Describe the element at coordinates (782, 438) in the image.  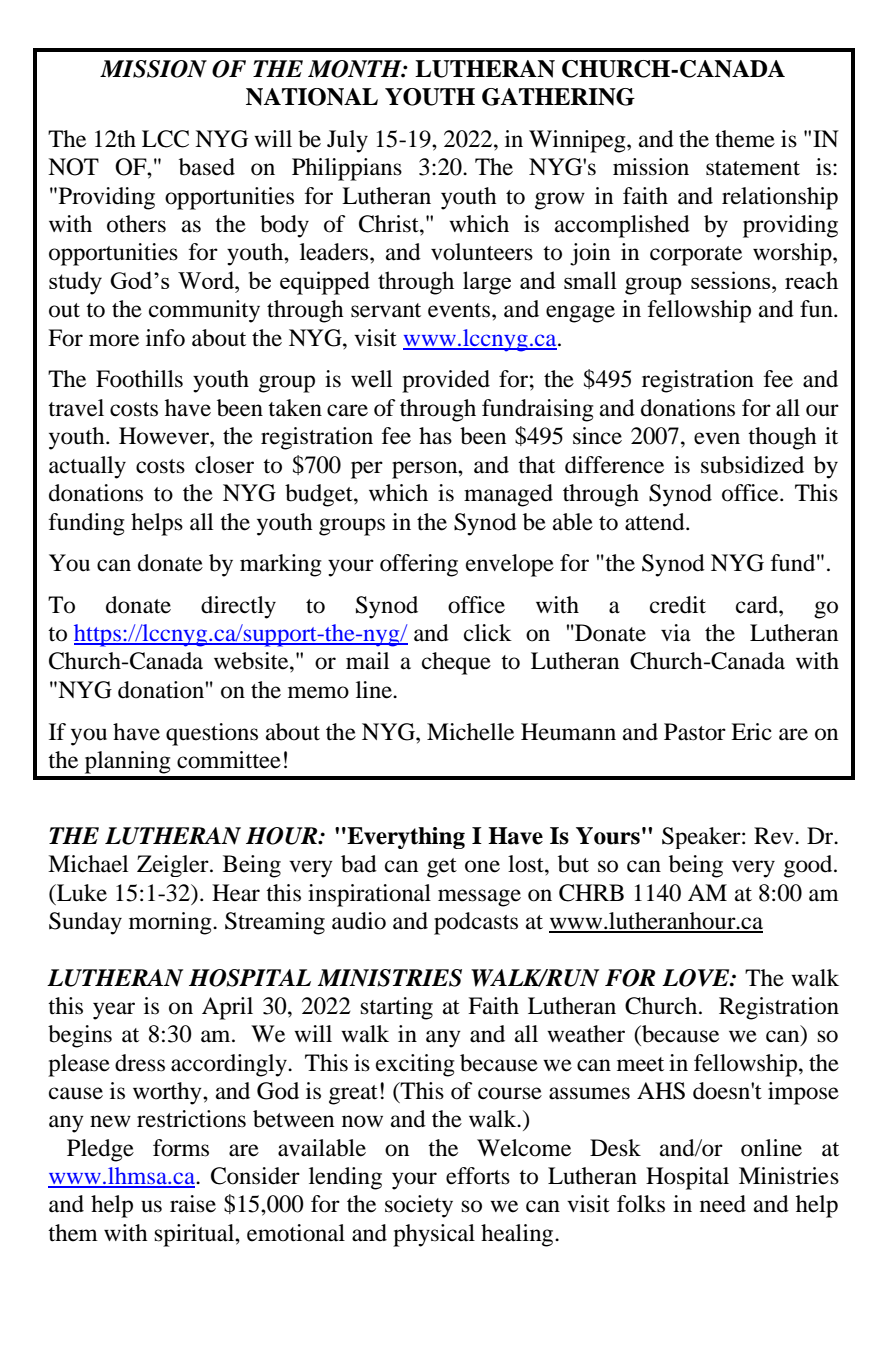
I see `though` at that location.
